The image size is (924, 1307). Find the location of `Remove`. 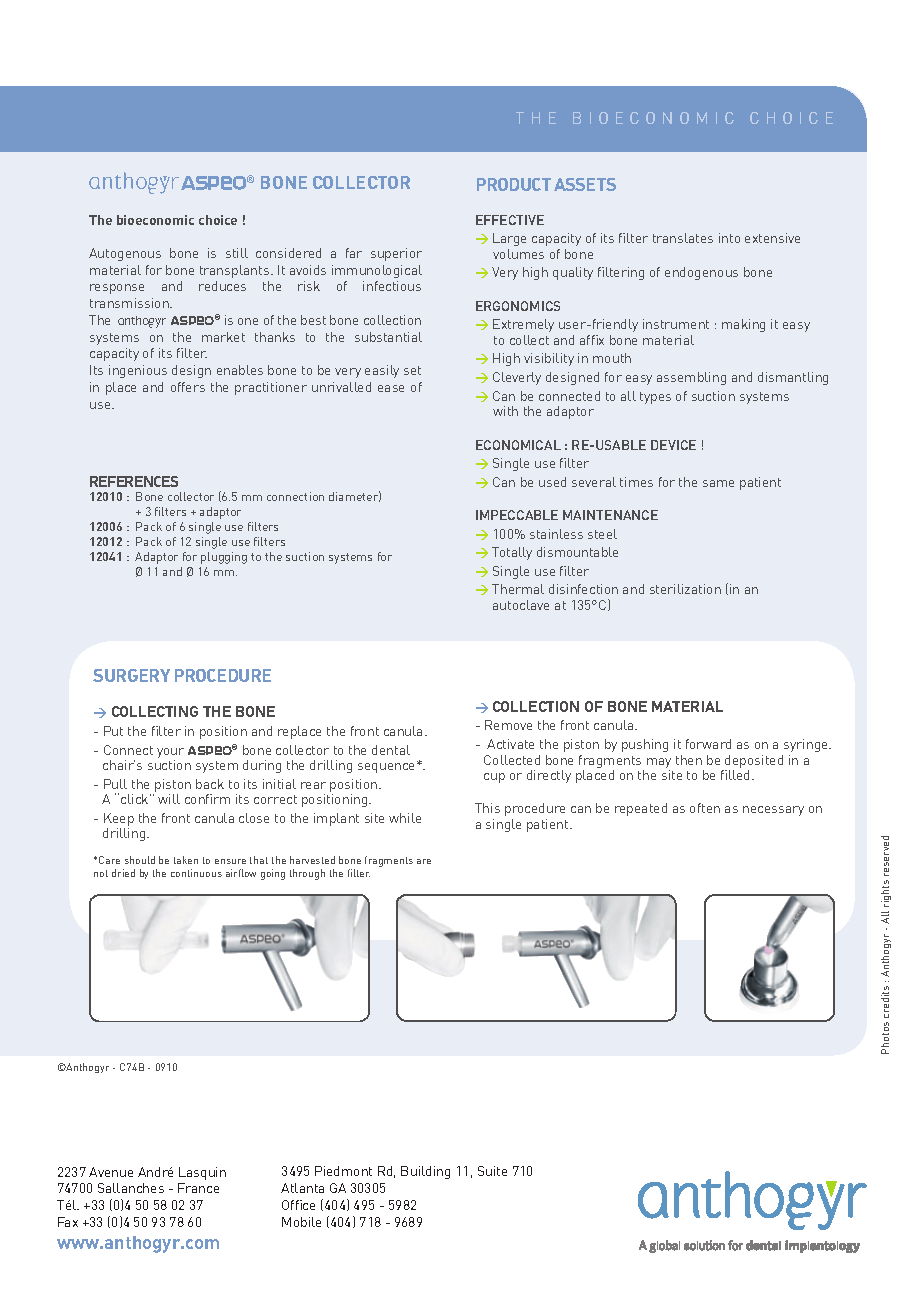

Remove is located at coordinates (508, 725).
